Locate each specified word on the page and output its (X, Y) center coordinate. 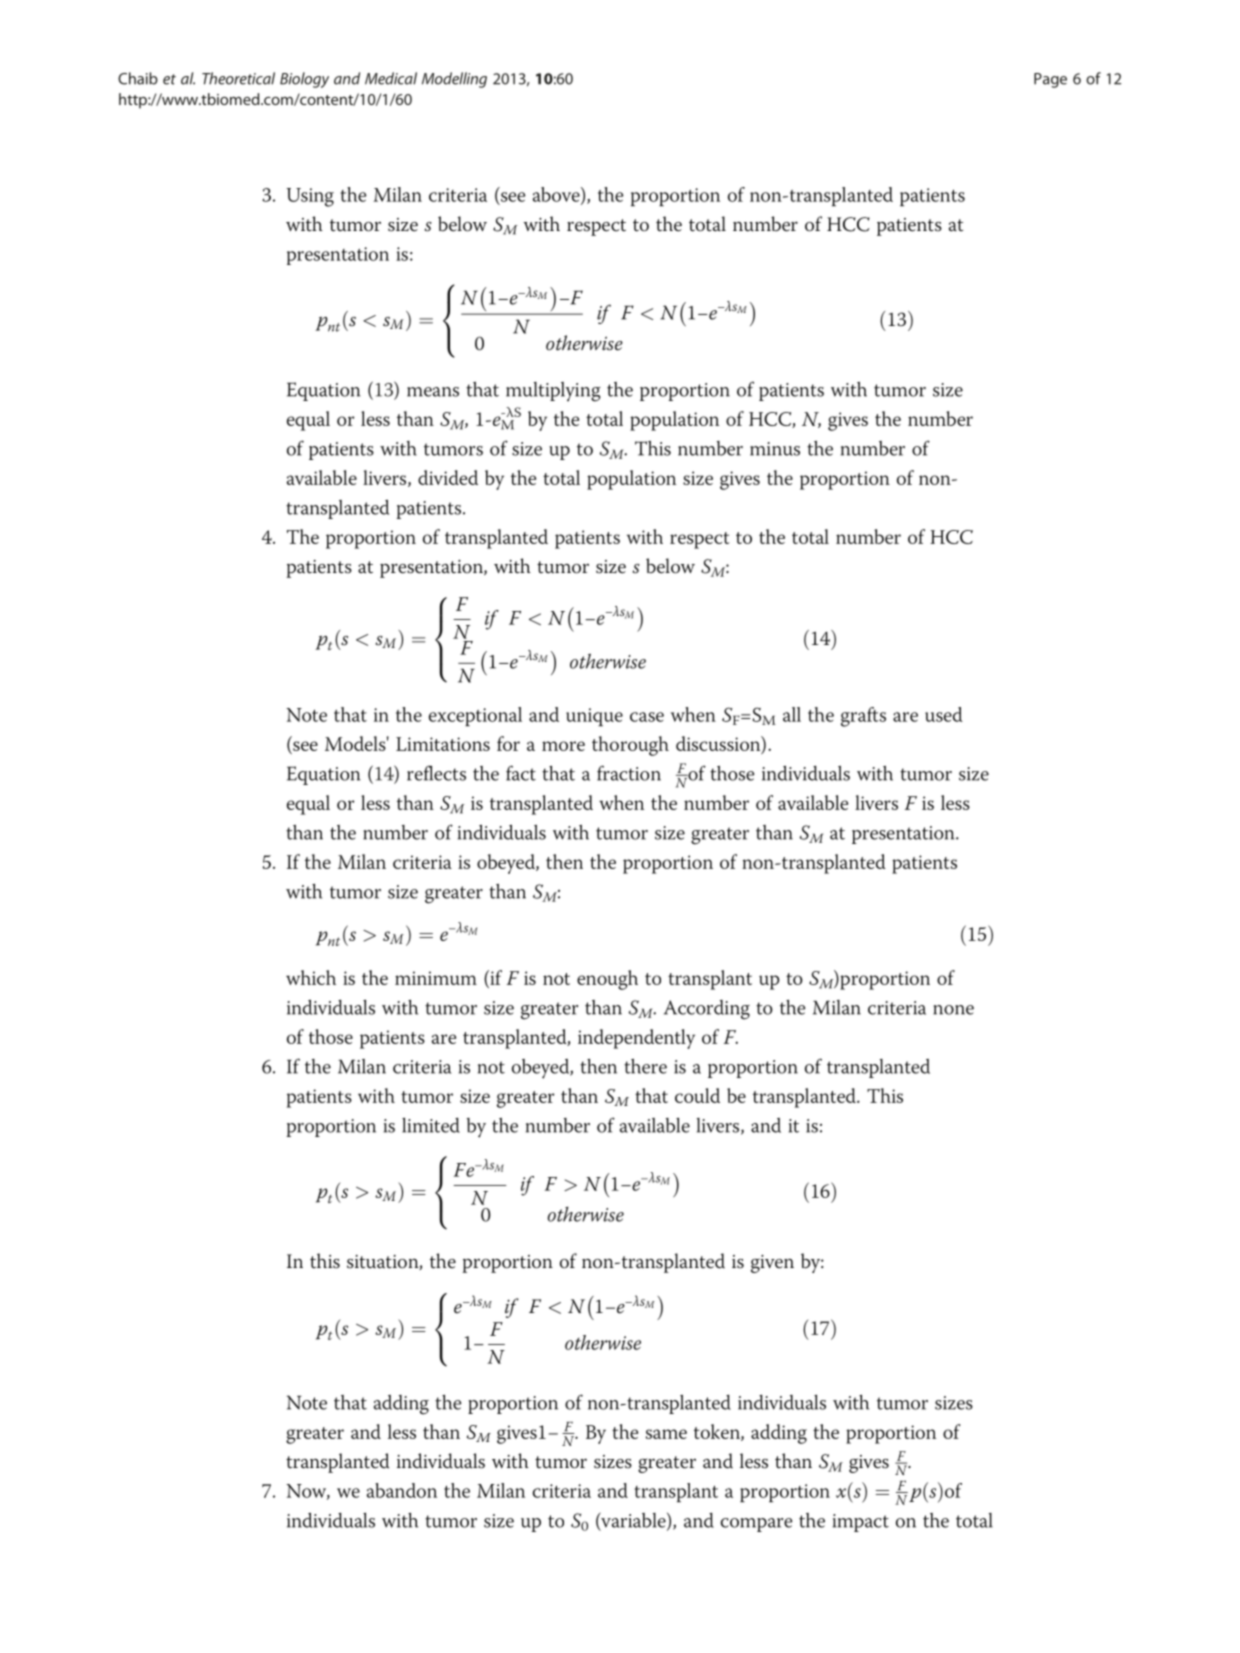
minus (775, 449)
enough (607, 980)
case (647, 717)
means (433, 392)
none (953, 1010)
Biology (304, 80)
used (944, 714)
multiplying (553, 392)
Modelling (454, 80)
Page (1050, 80)
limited (431, 1125)
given (772, 1264)
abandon (402, 1490)
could (697, 1095)
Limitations (443, 744)
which (311, 977)
